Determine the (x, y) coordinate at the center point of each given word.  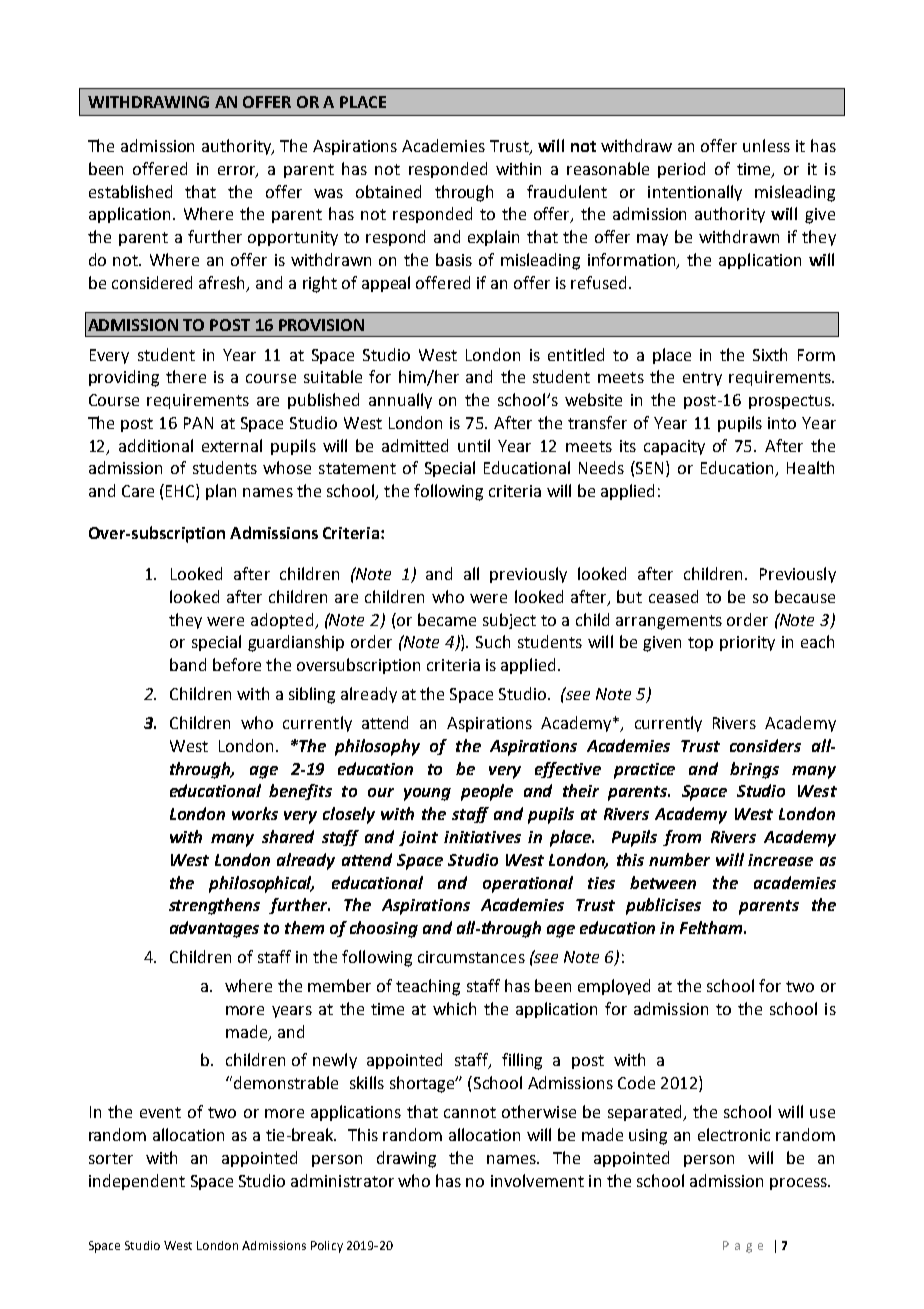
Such (493, 641)
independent (137, 1182)
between (663, 882)
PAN (198, 423)
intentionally (695, 193)
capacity (674, 447)
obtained (388, 191)
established (130, 191)
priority (747, 643)
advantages (214, 929)
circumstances (471, 957)
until (474, 445)
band (188, 664)
